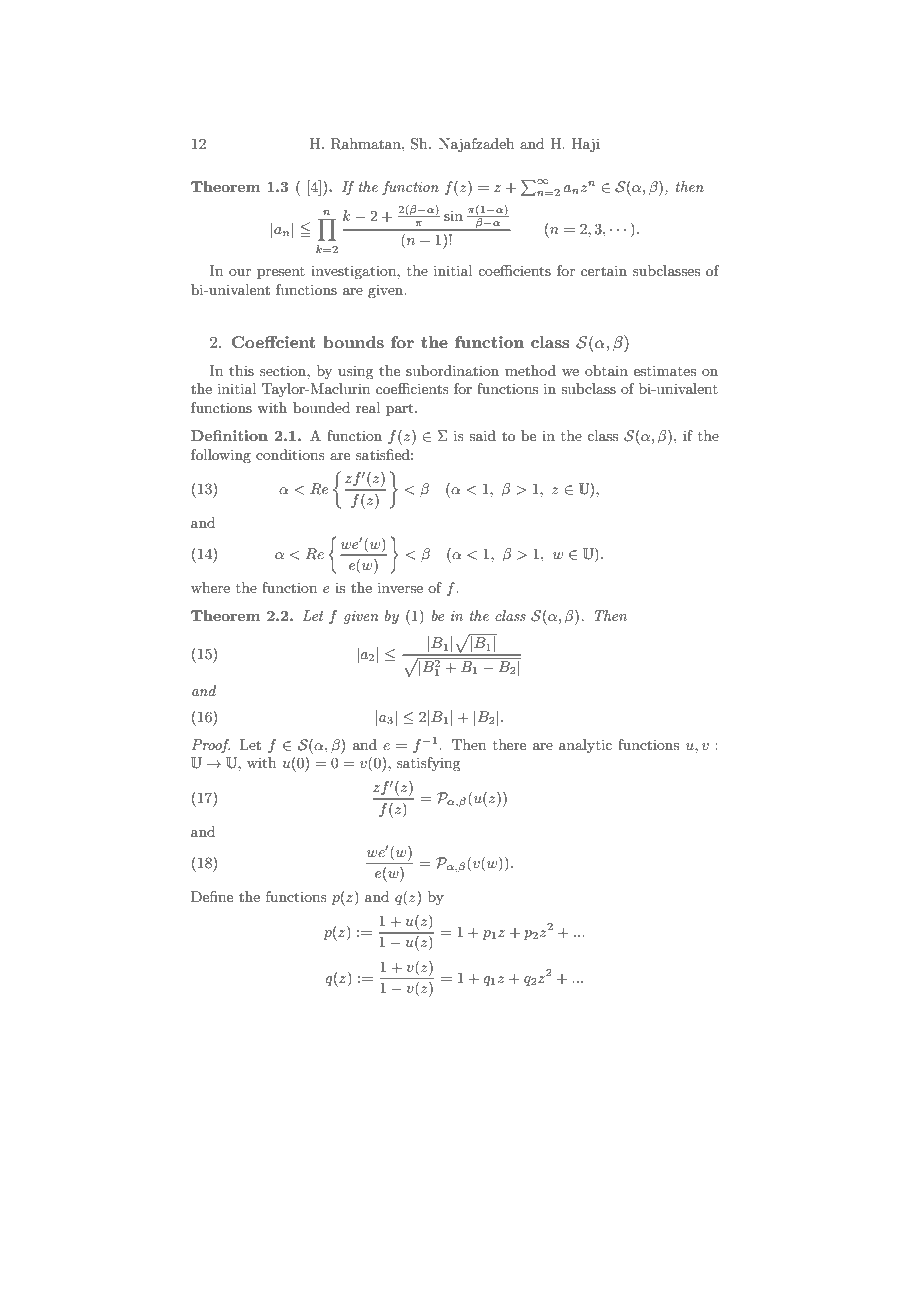 The image size is (924, 1308). I want to click on present, so click(281, 273).
